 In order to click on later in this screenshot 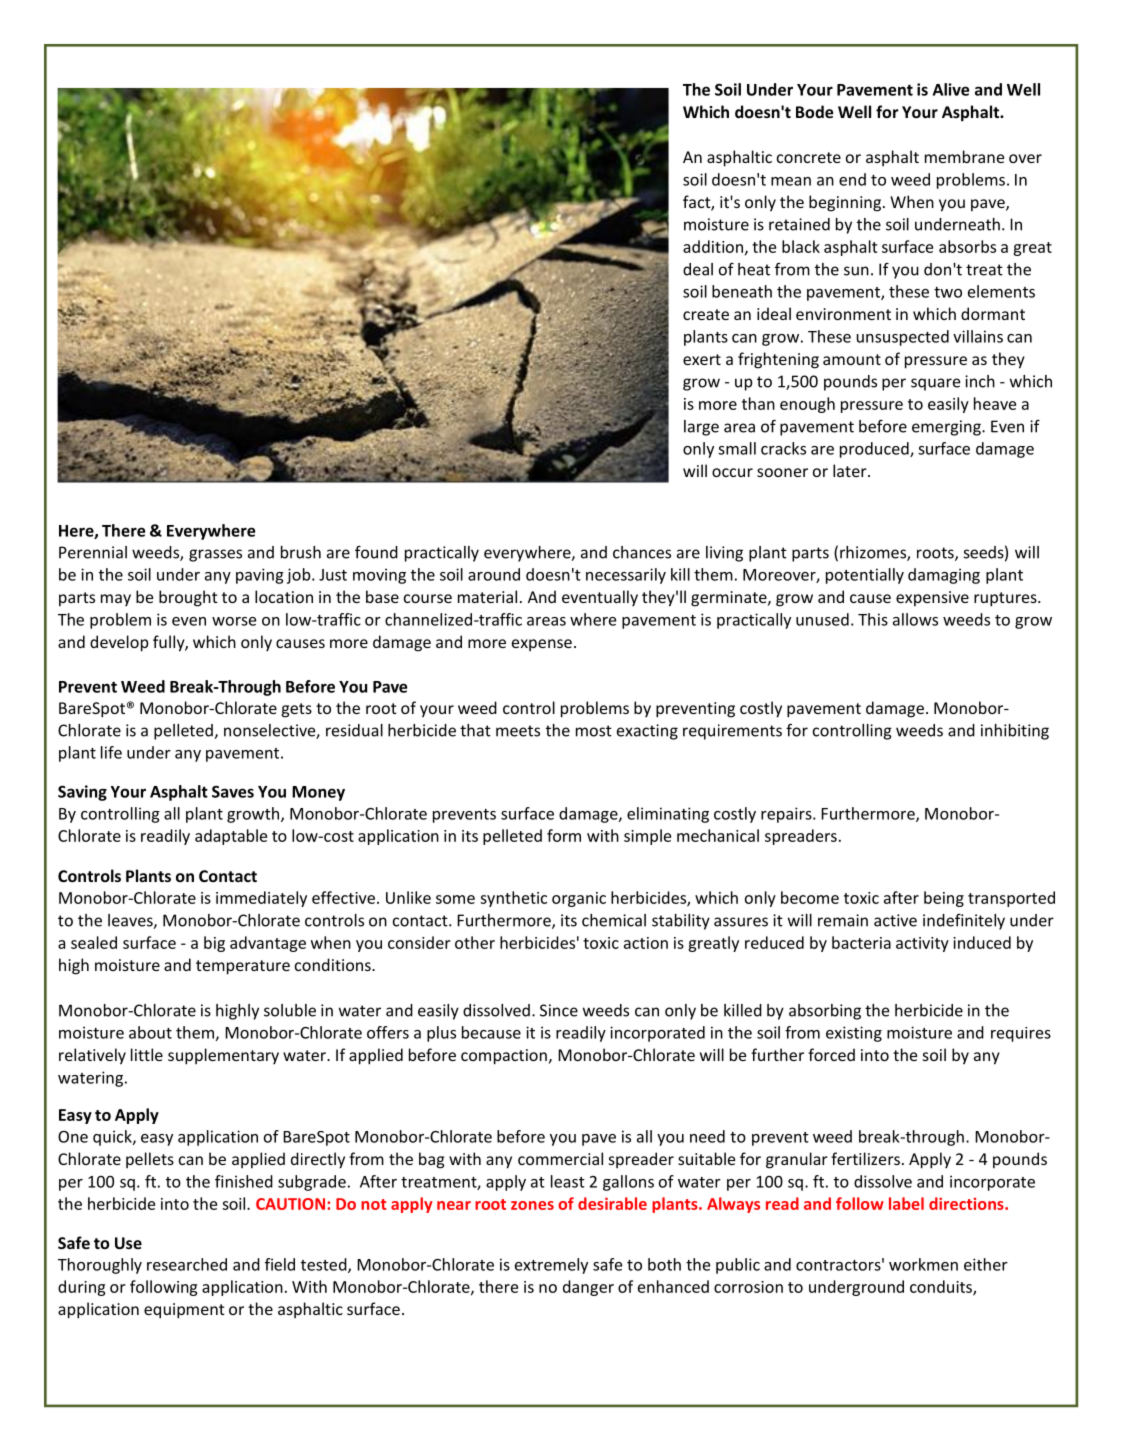, I will do `click(851, 470)`.
